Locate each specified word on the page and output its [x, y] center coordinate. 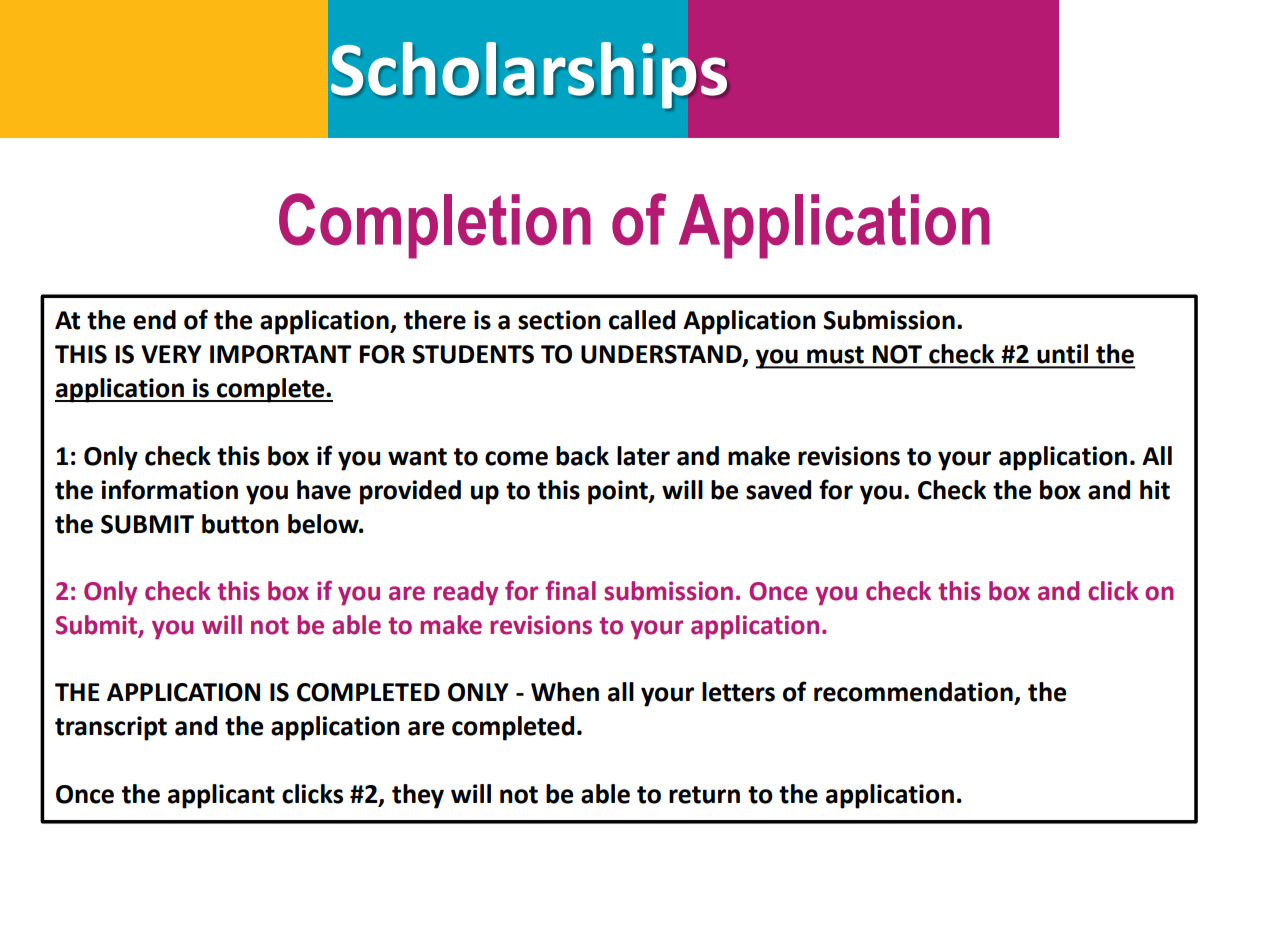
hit [1155, 490]
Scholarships [530, 75]
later [643, 456]
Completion [435, 226]
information [169, 489]
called [642, 320]
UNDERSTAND [662, 355]
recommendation [914, 693]
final [570, 590]
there [435, 320]
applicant [221, 796]
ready [466, 593]
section [559, 320]
